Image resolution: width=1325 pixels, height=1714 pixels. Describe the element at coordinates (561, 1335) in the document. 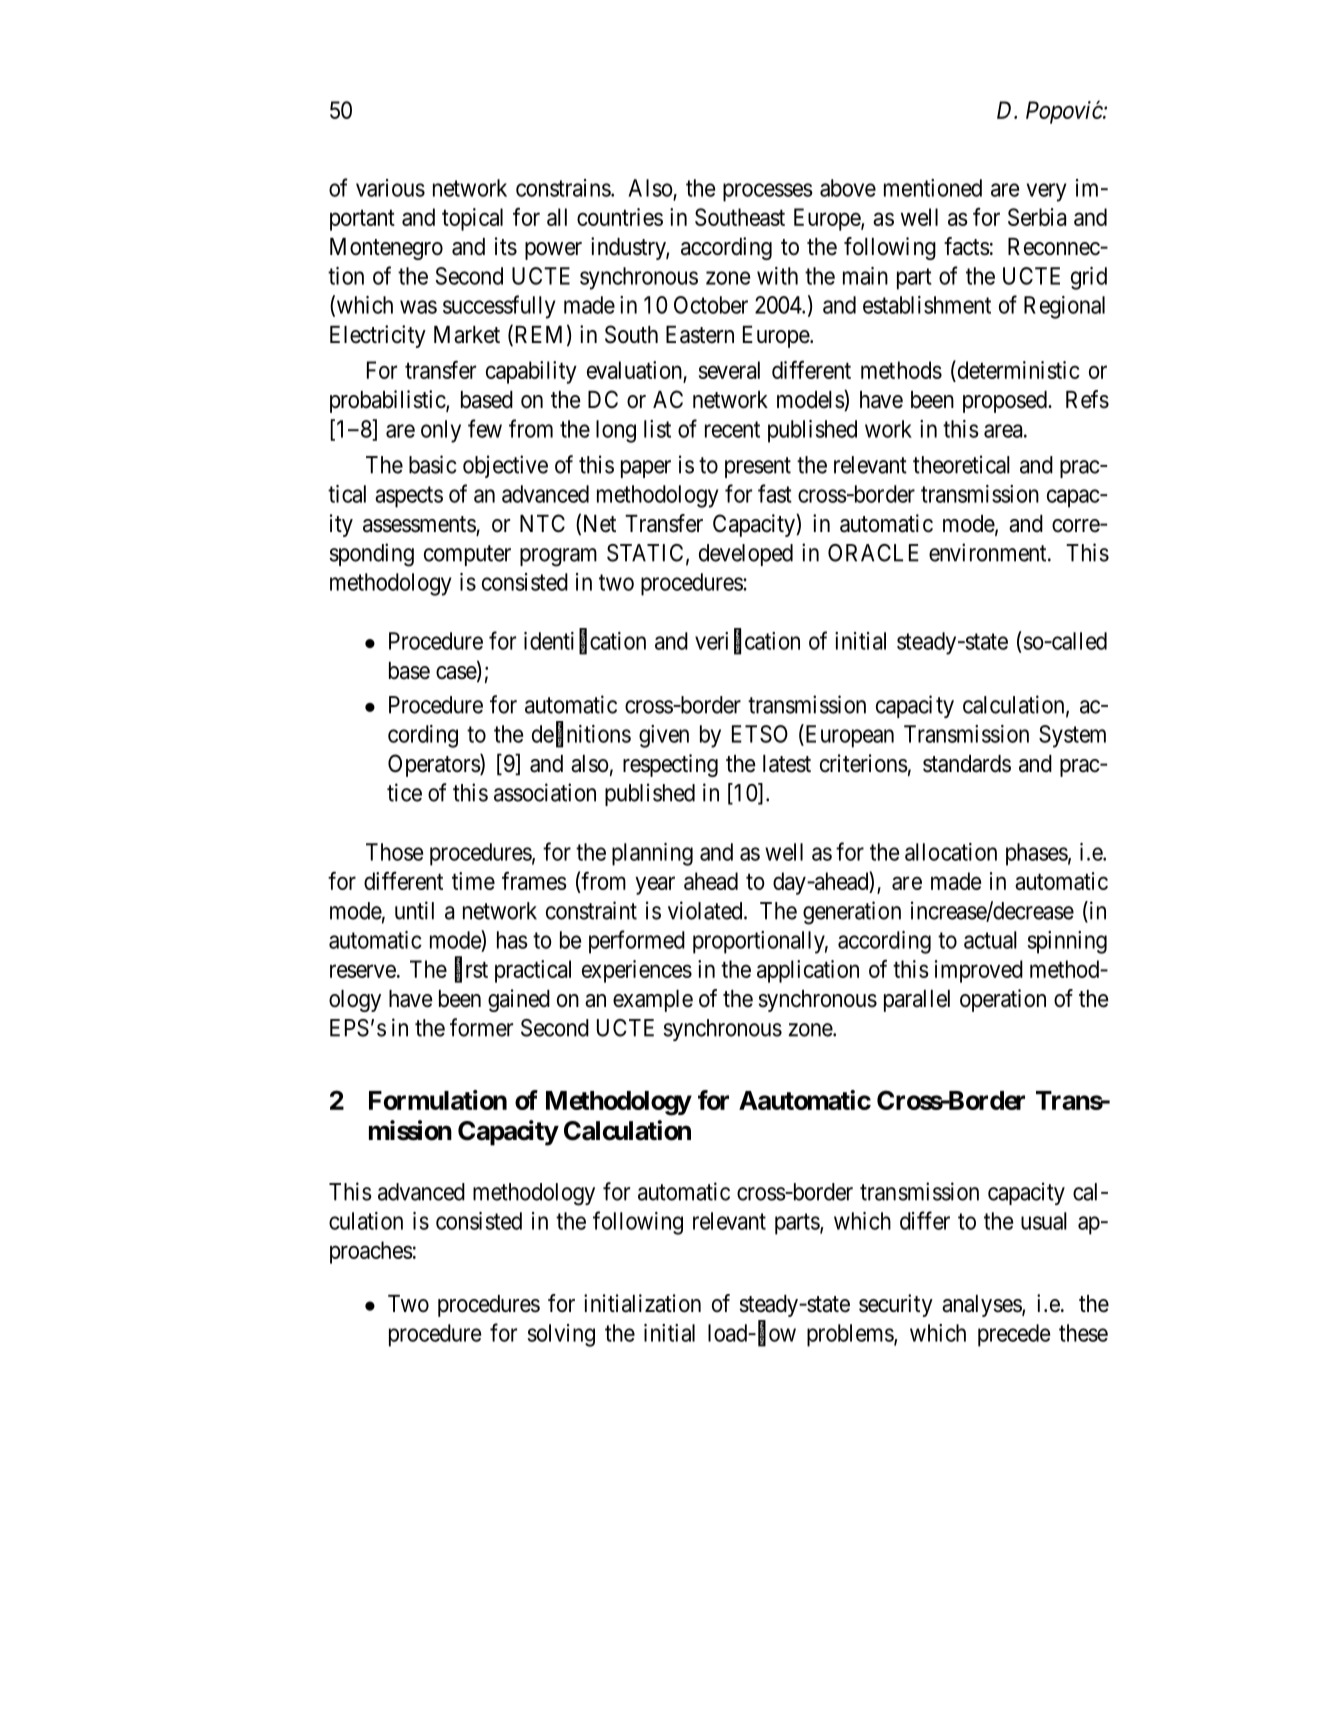

I see `solving` at that location.
